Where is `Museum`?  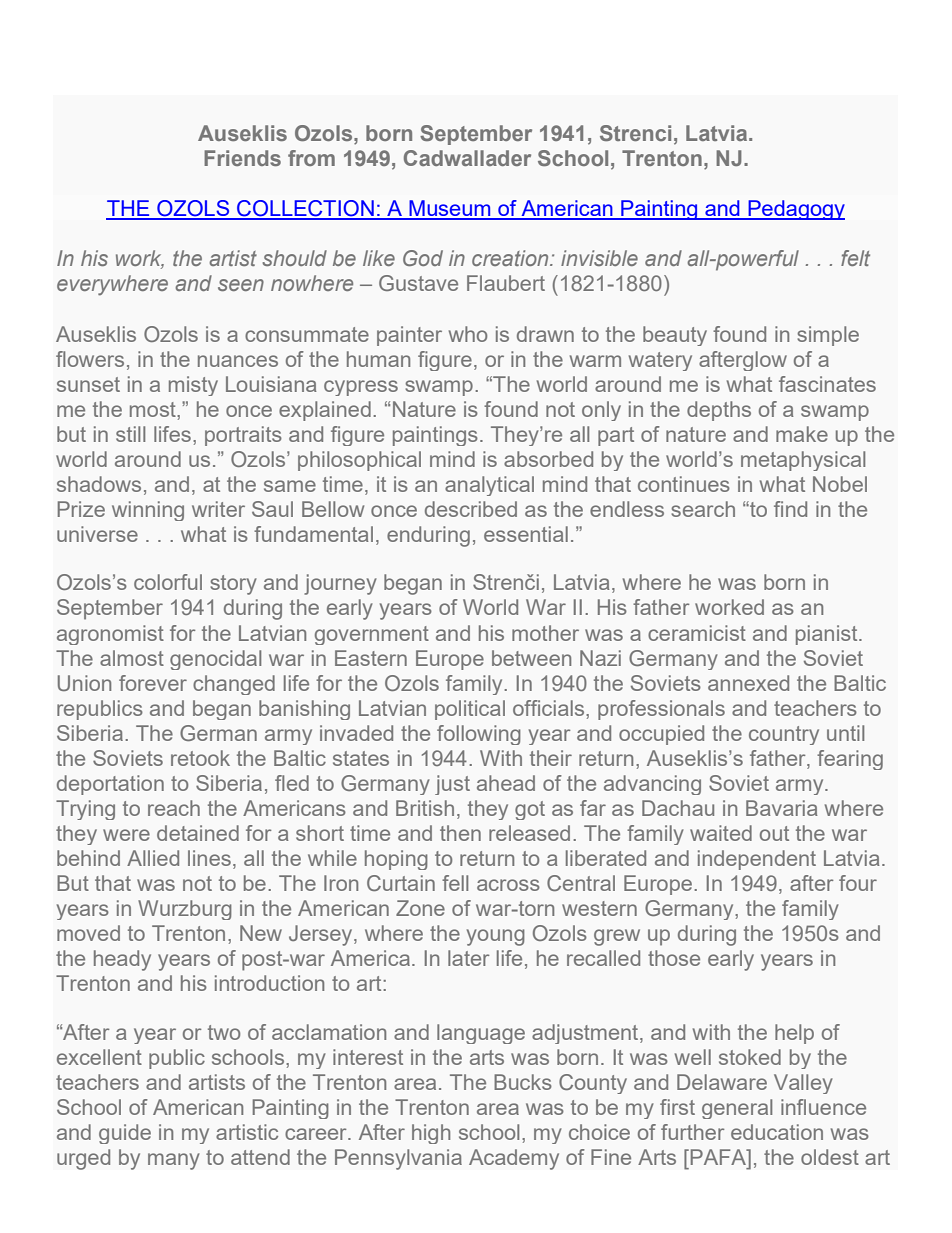 Museum is located at coordinates (450, 209).
